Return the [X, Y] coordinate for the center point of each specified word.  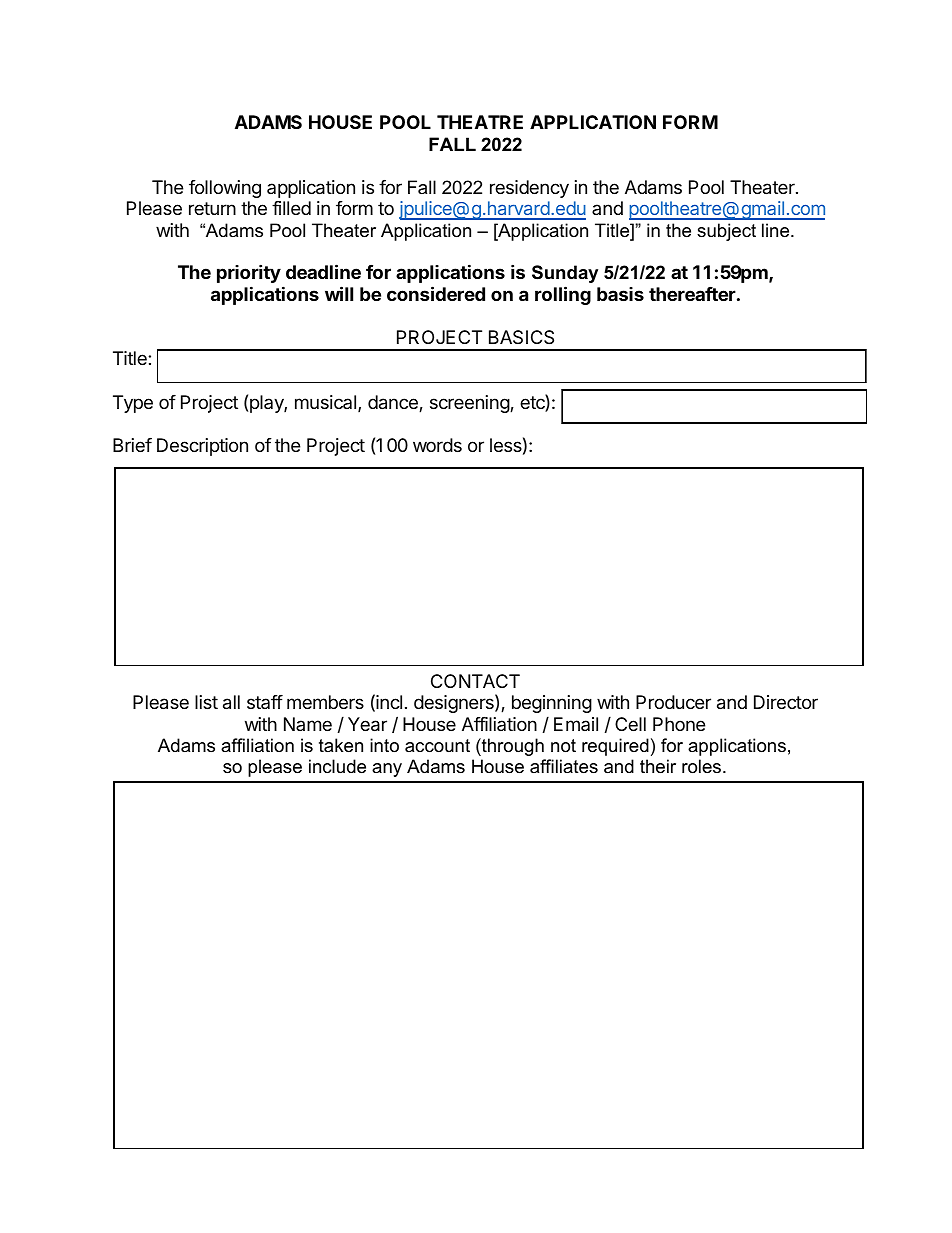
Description [202, 447]
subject [726, 232]
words [437, 445]
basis [620, 294]
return [212, 208]
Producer [673, 702]
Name [308, 724]
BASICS [521, 337]
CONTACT [475, 681]
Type [133, 404]
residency [529, 189]
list [206, 702]
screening [470, 404]
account [437, 746]
